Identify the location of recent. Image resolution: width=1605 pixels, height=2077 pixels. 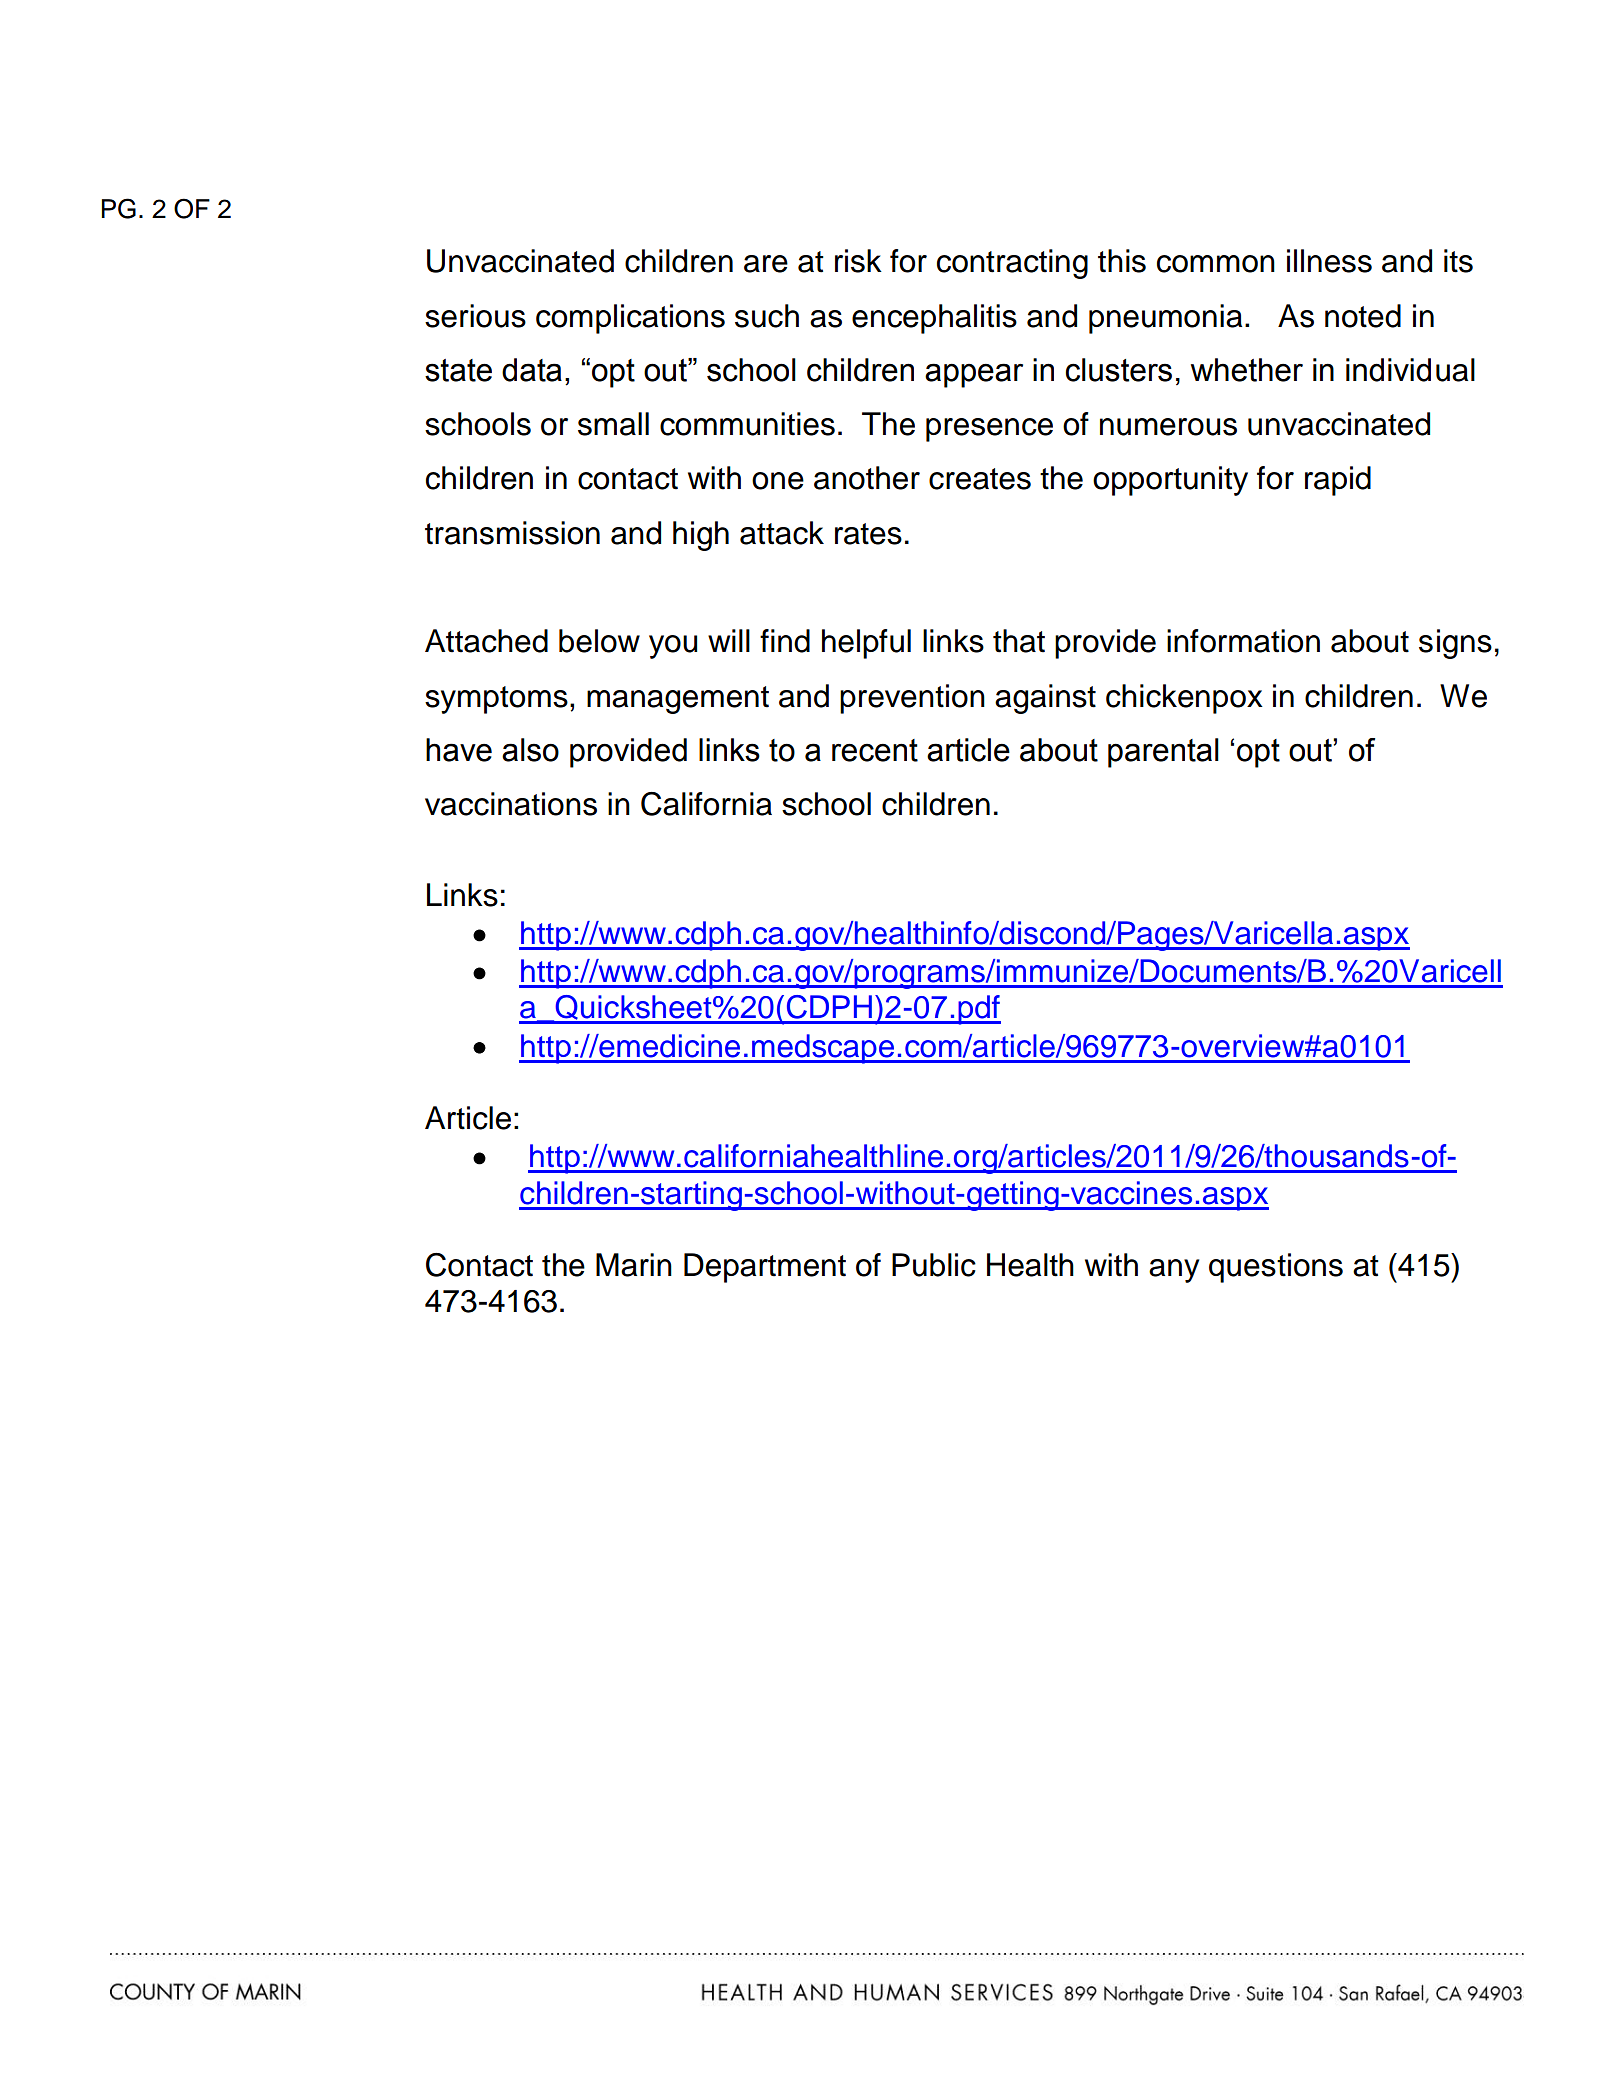
(875, 750).
